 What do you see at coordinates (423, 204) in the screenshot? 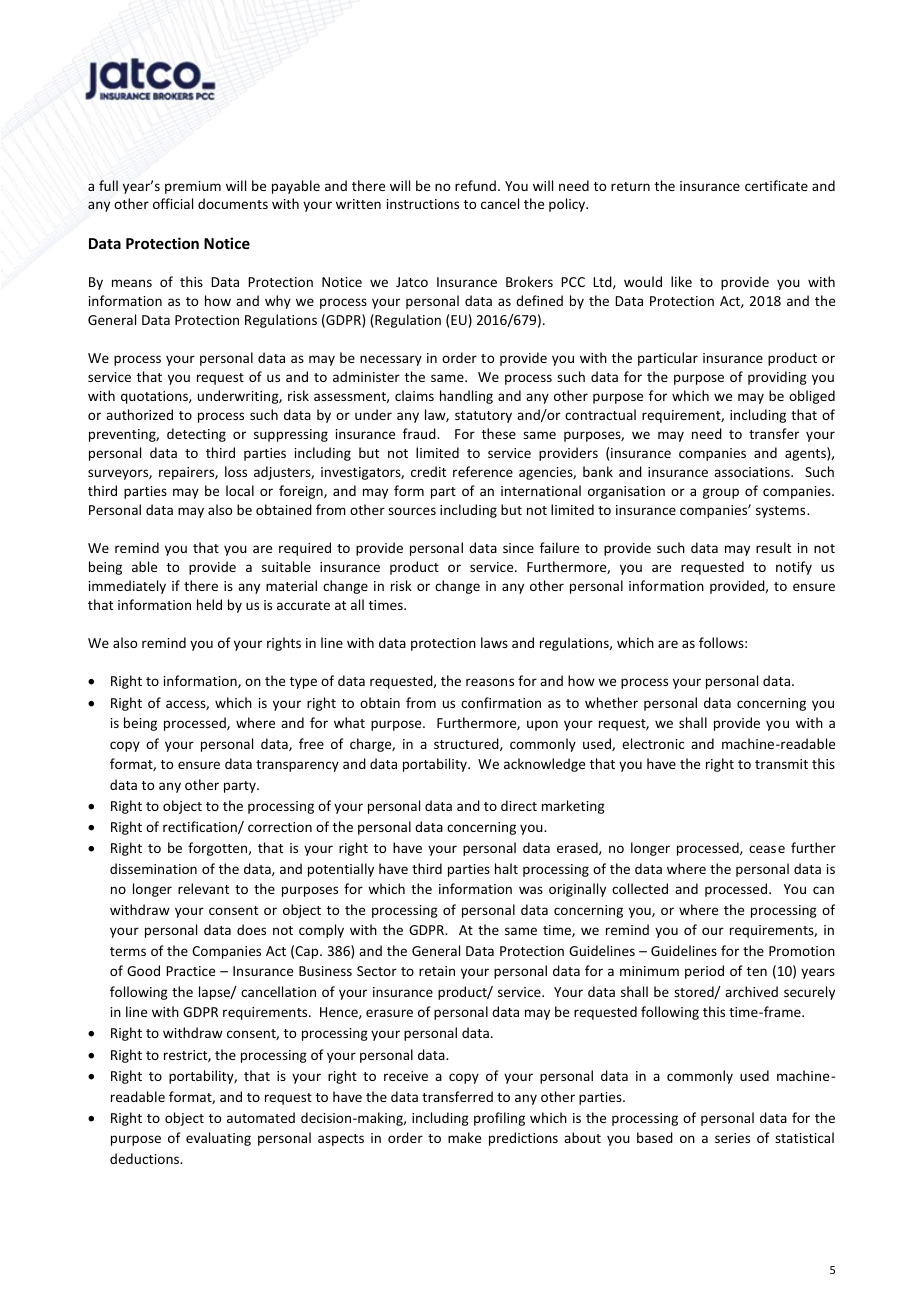
I see `instructions` at bounding box center [423, 204].
